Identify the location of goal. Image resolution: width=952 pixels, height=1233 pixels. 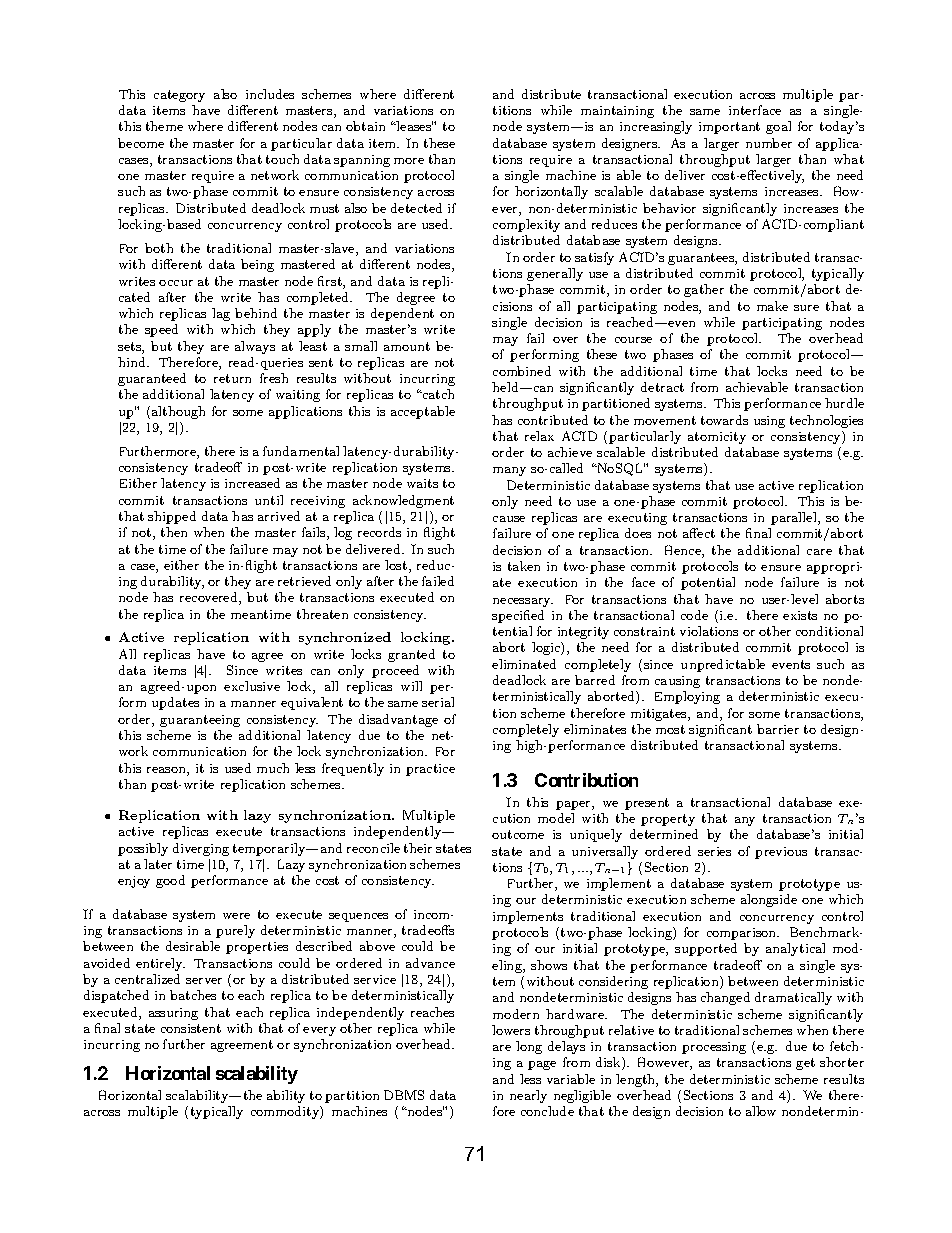
(778, 127).
